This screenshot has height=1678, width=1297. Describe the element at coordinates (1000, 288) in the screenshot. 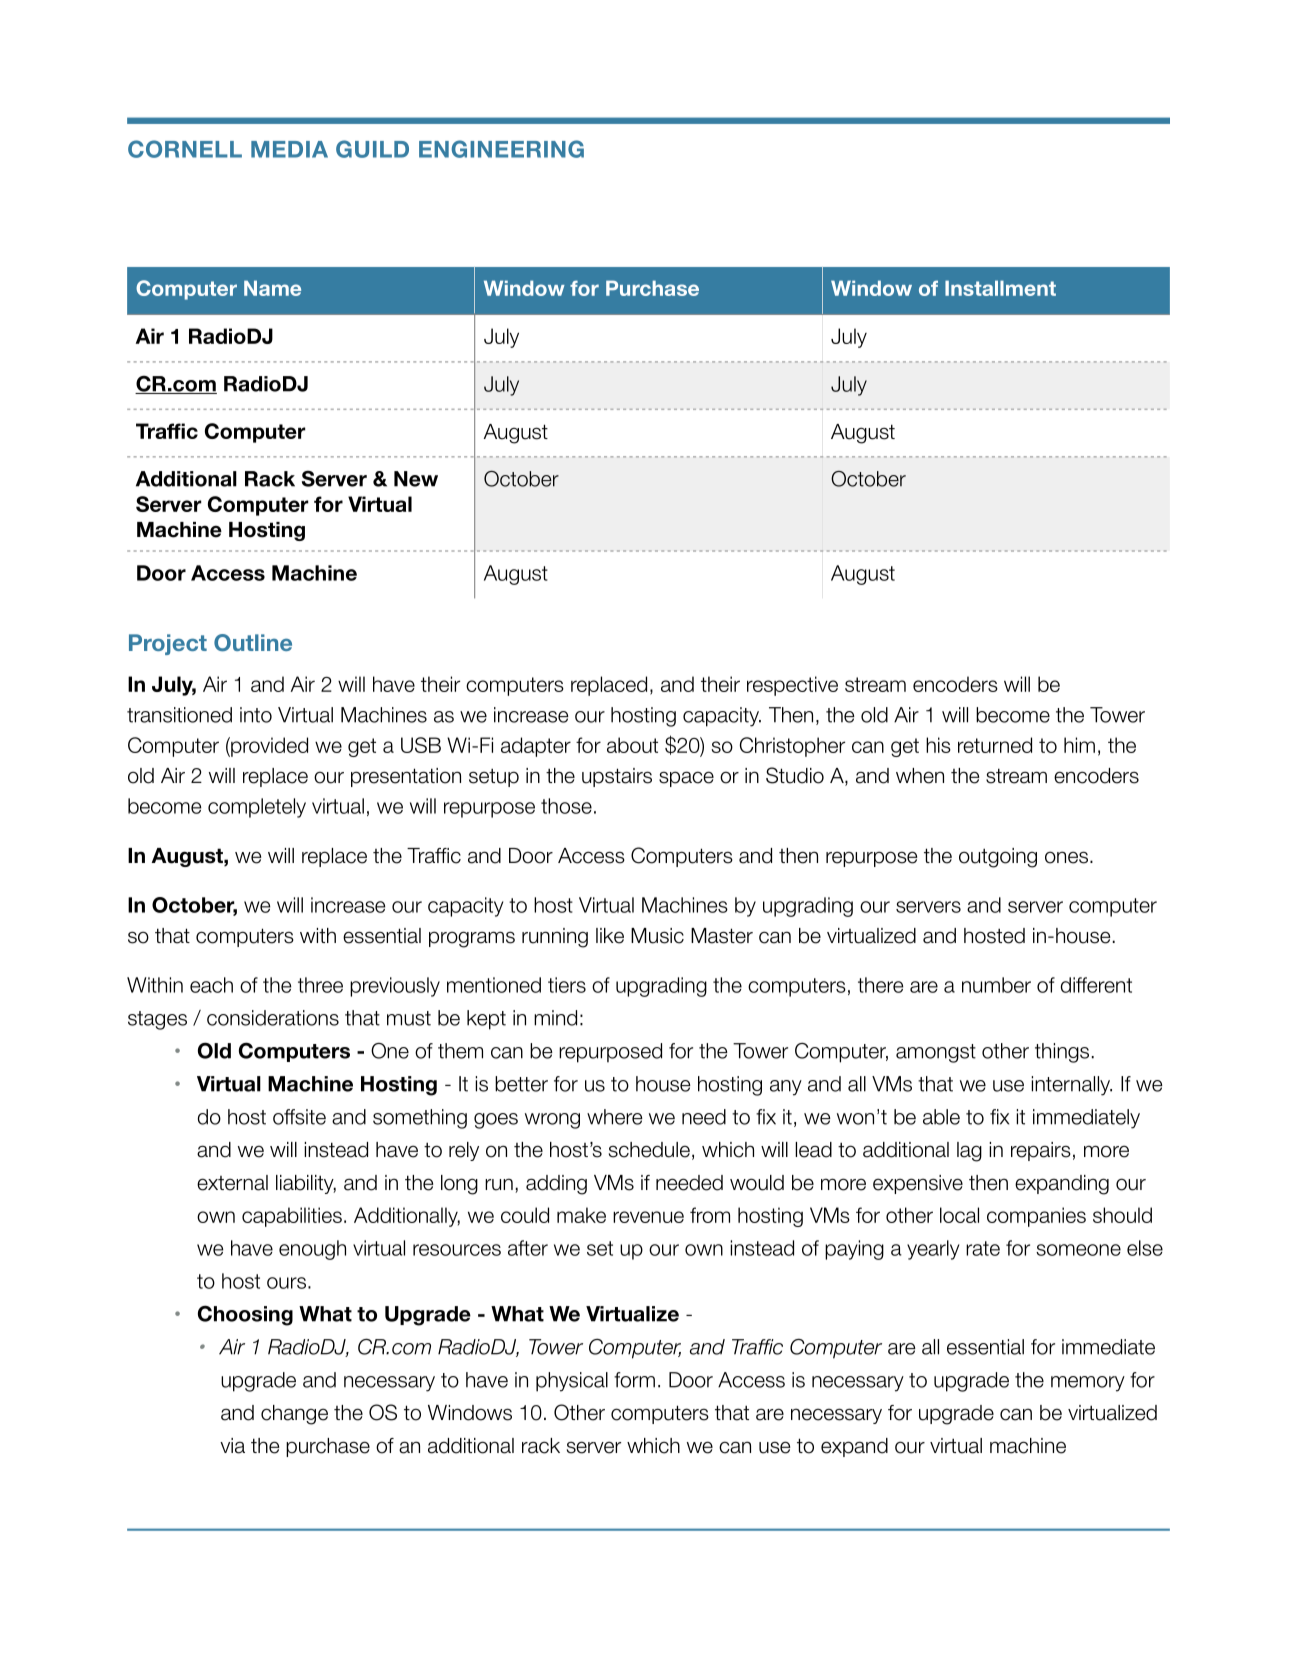

I see `Installment` at that location.
